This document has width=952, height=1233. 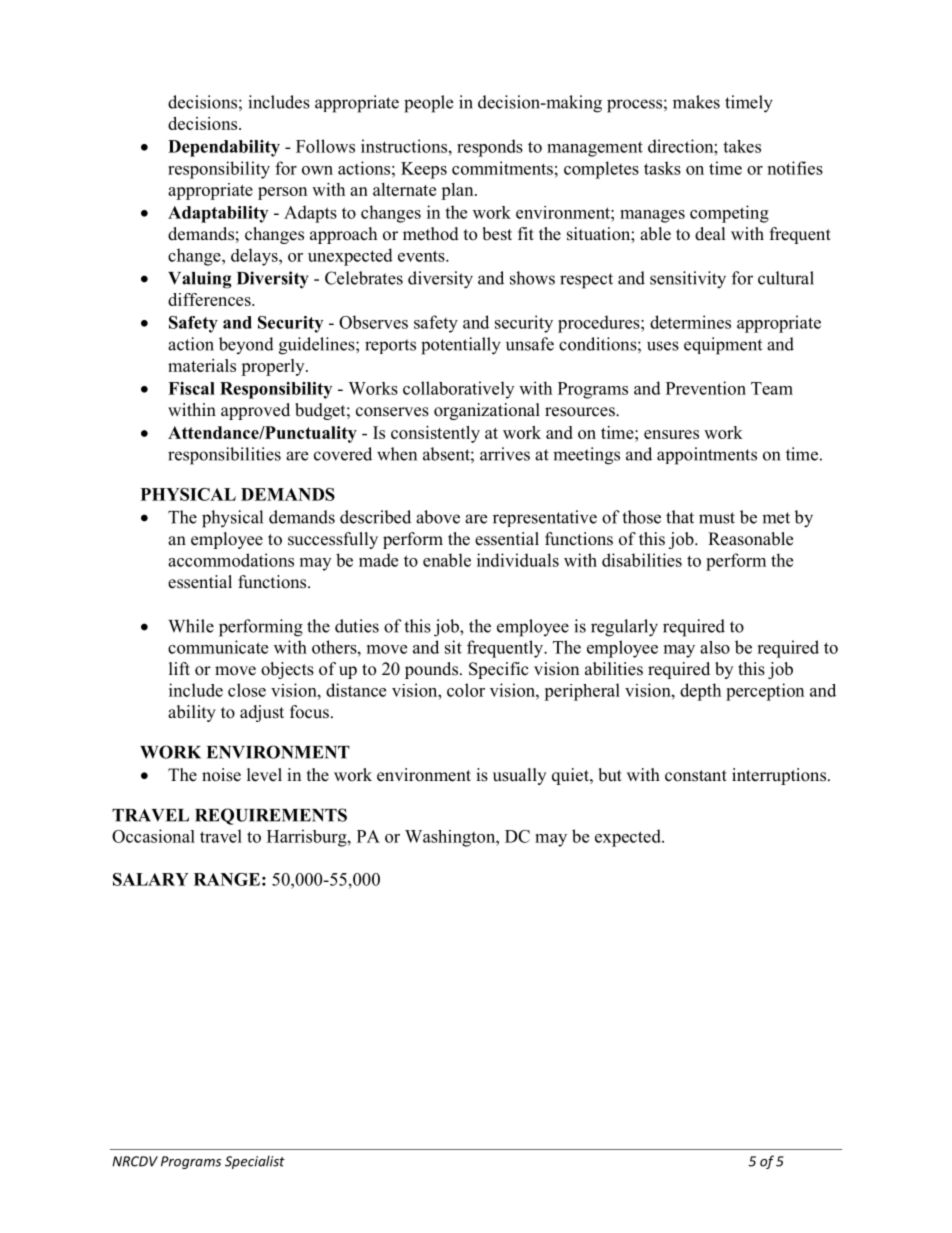 What do you see at coordinates (505, 454) in the document?
I see `arrives` at bounding box center [505, 454].
